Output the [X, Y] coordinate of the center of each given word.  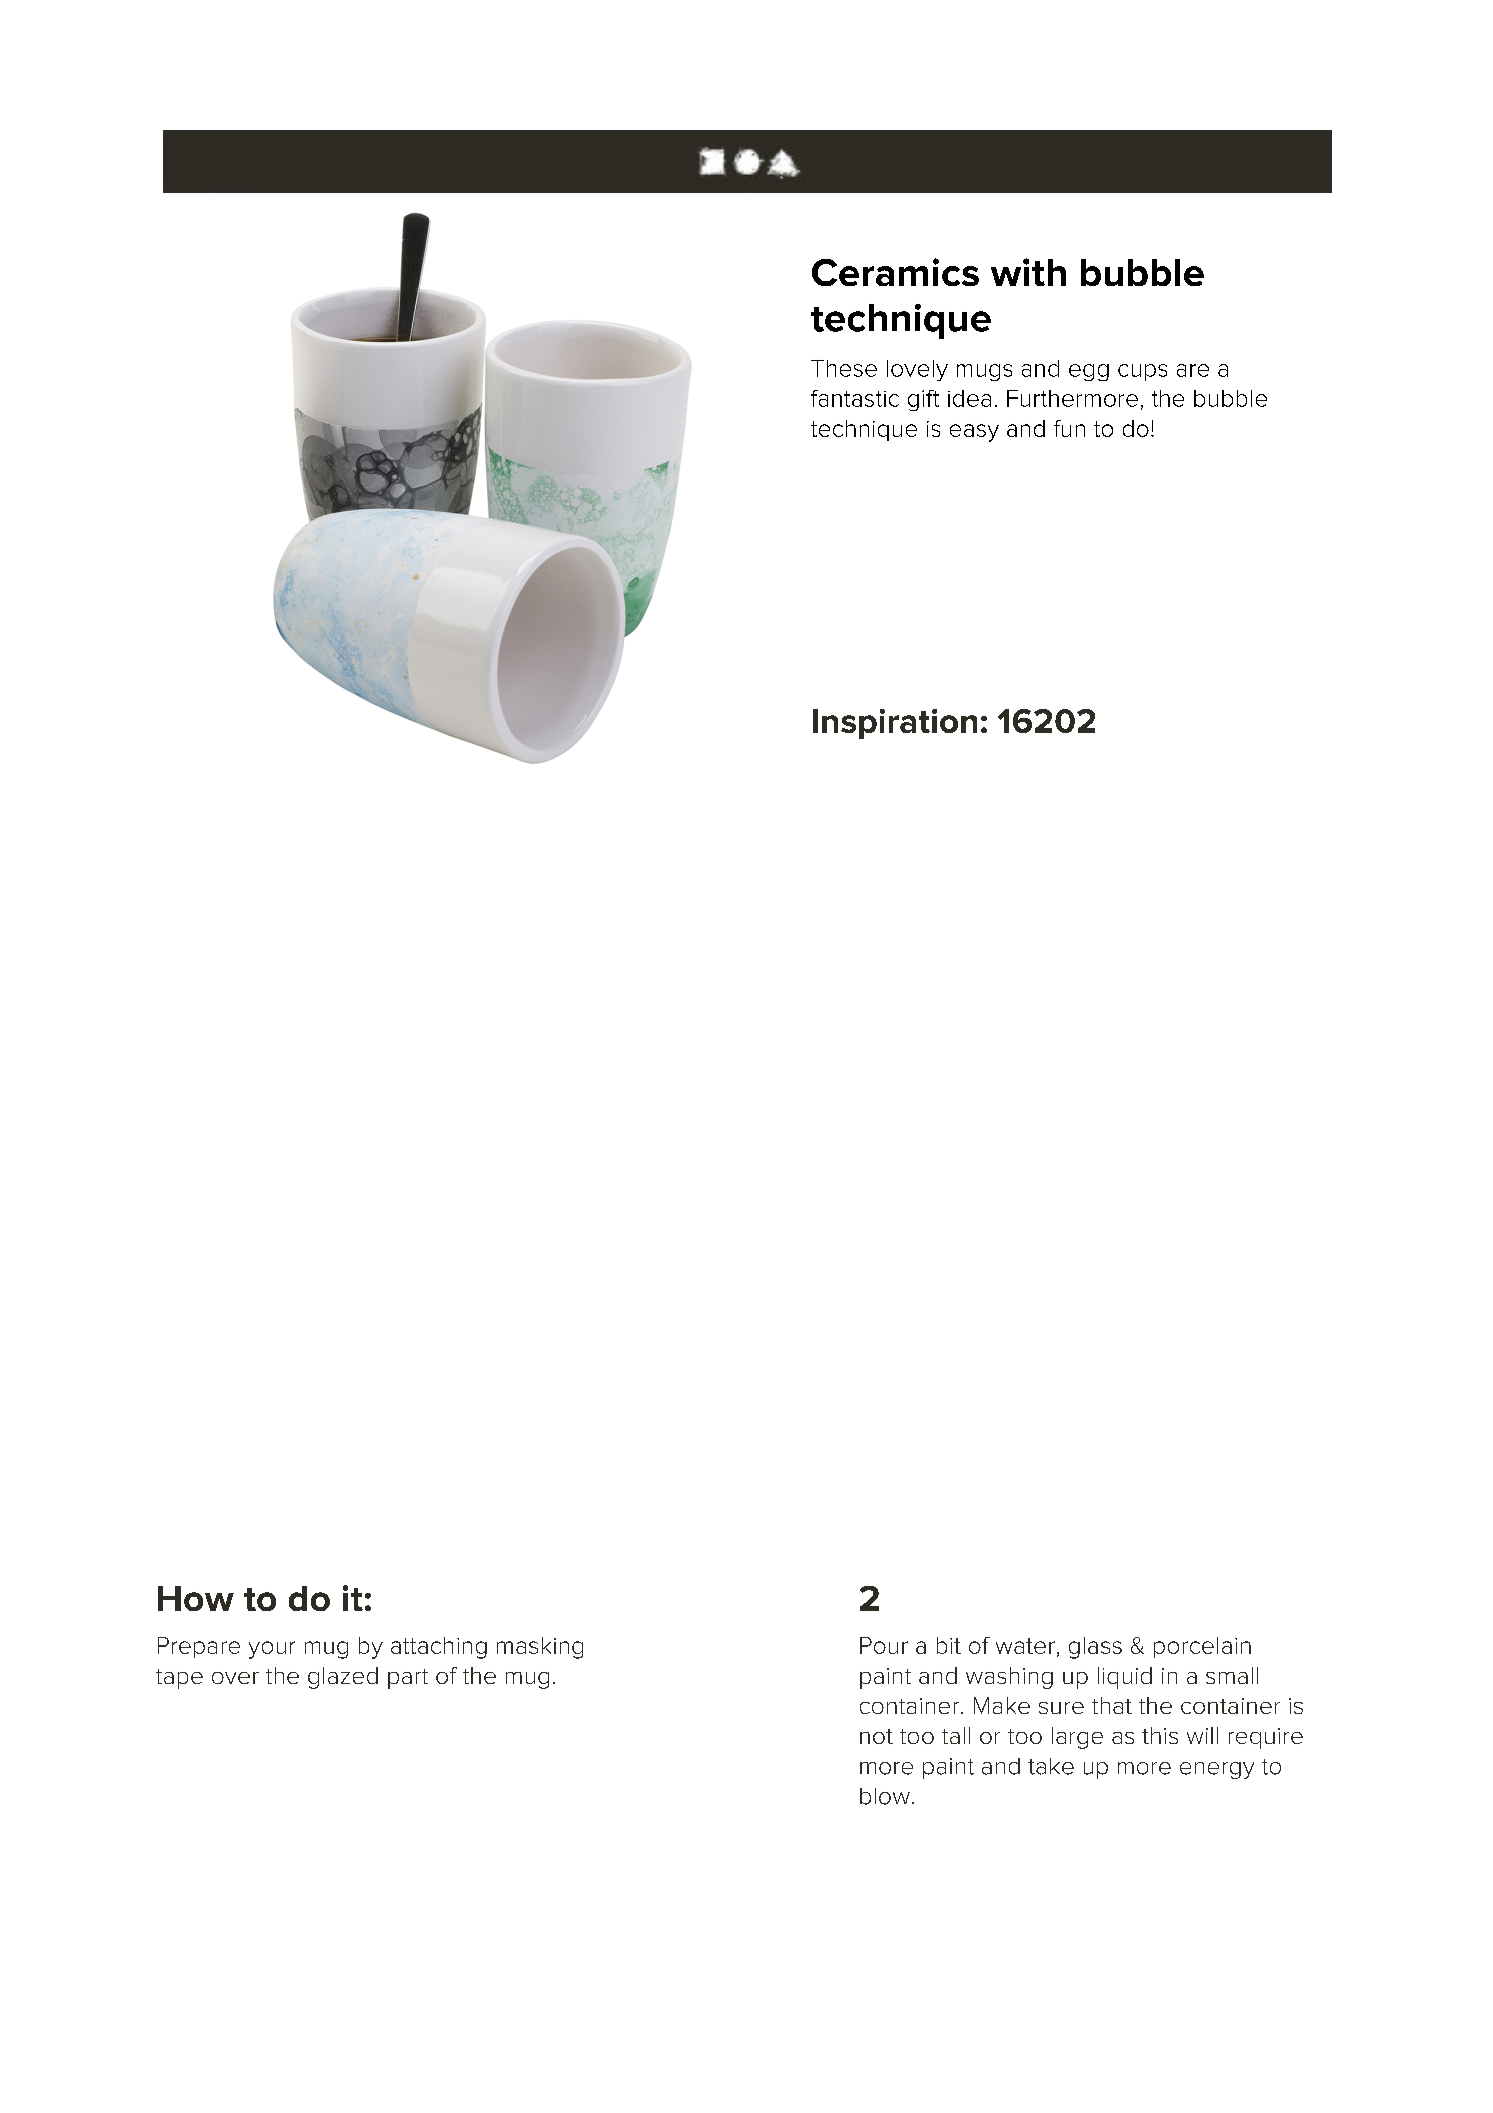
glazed [343, 1678]
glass [1095, 1648]
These [844, 368]
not [876, 1736]
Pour [884, 1645]
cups [1142, 372]
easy [974, 433]
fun [1069, 428]
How [196, 1598]
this [1160, 1735]
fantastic [855, 398]
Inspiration [895, 724]
